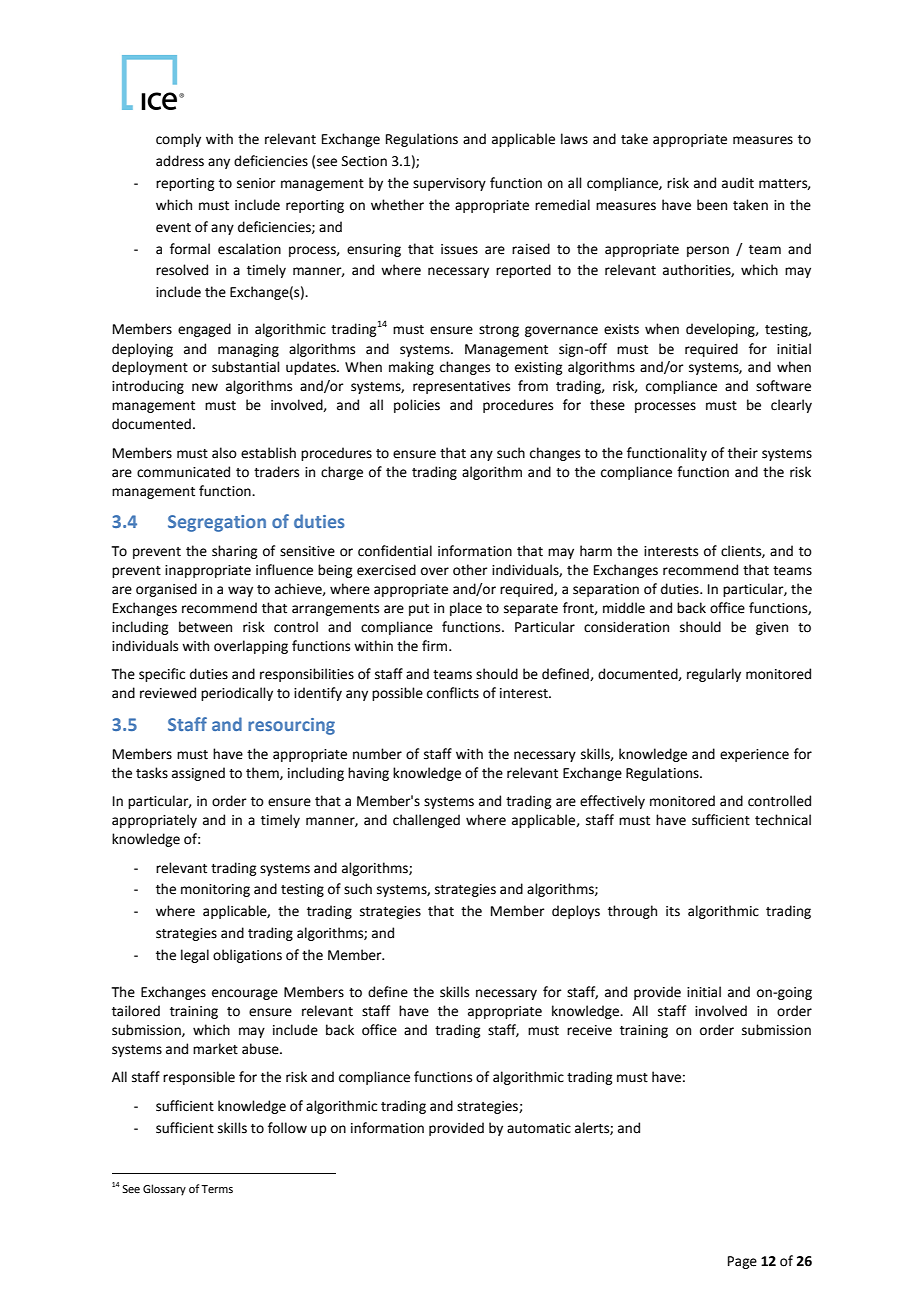 The height and width of the page is (1308, 924). I want to click on supervisory, so click(449, 184).
